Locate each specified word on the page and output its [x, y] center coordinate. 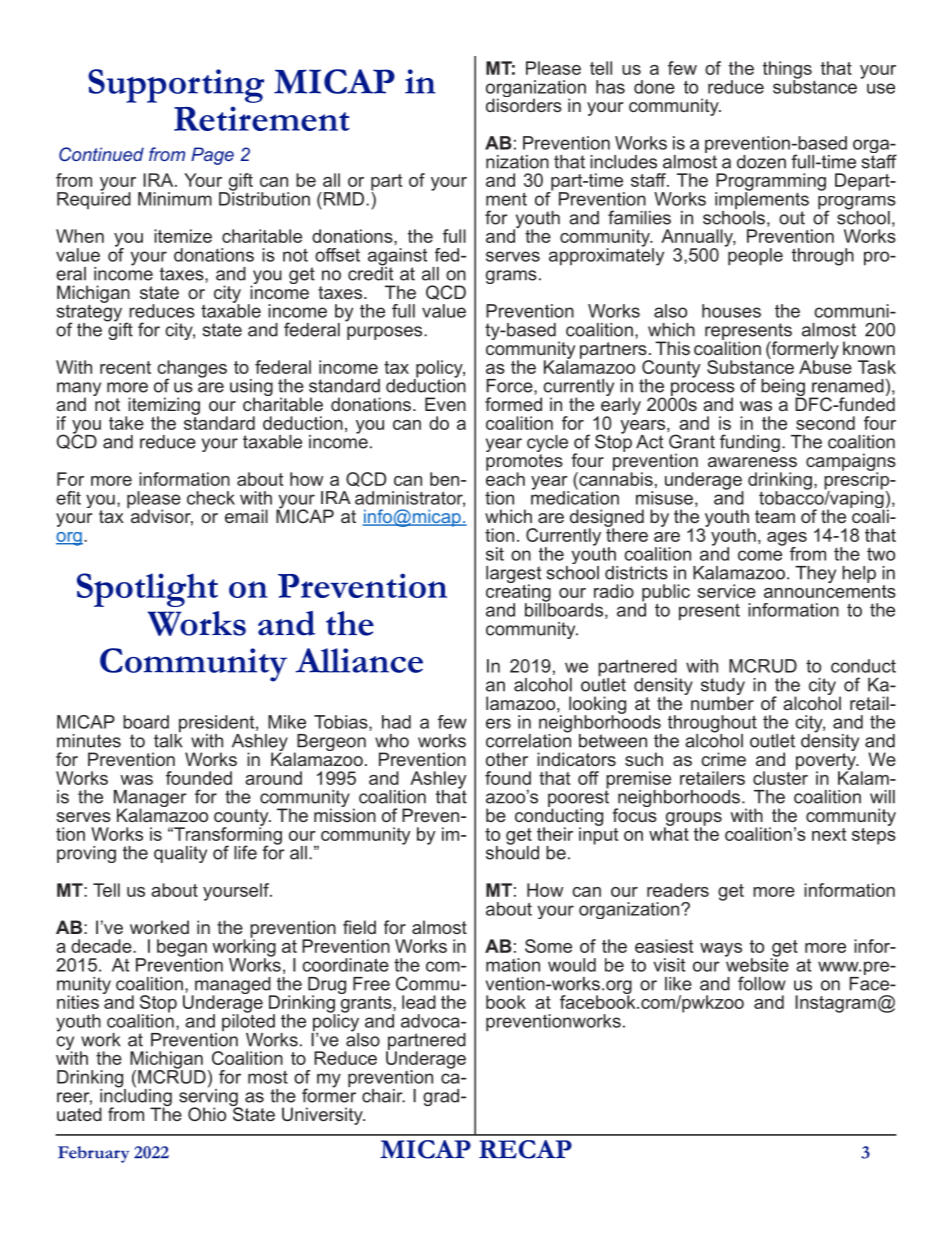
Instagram [835, 1004]
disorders [524, 104]
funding [750, 443]
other [507, 759]
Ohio [207, 1114]
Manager [150, 800]
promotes [524, 462]
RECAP [525, 1149]
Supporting [176, 86]
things [787, 71]
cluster [780, 777]
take [126, 423]
